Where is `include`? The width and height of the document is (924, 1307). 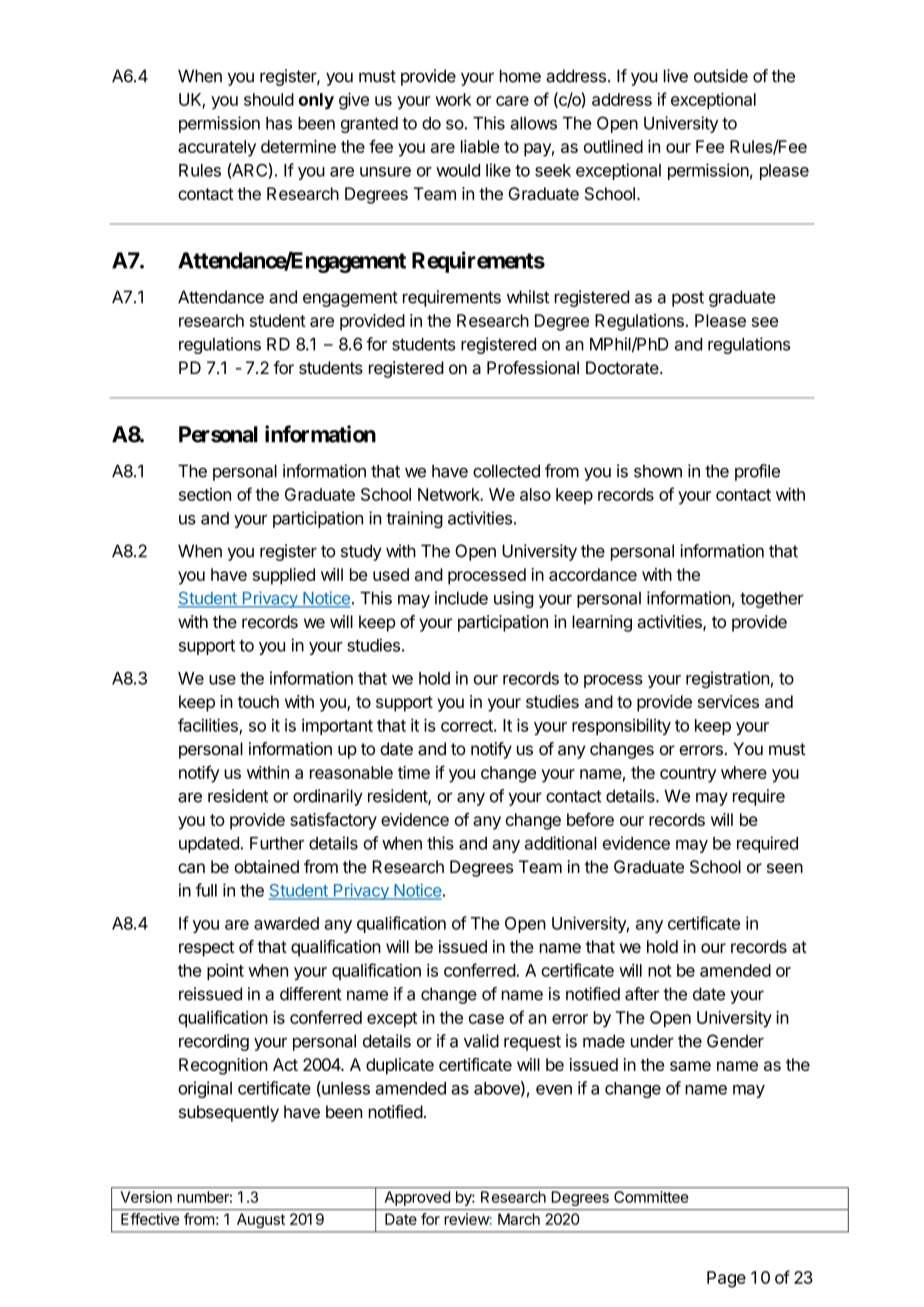
include is located at coordinates (461, 598).
